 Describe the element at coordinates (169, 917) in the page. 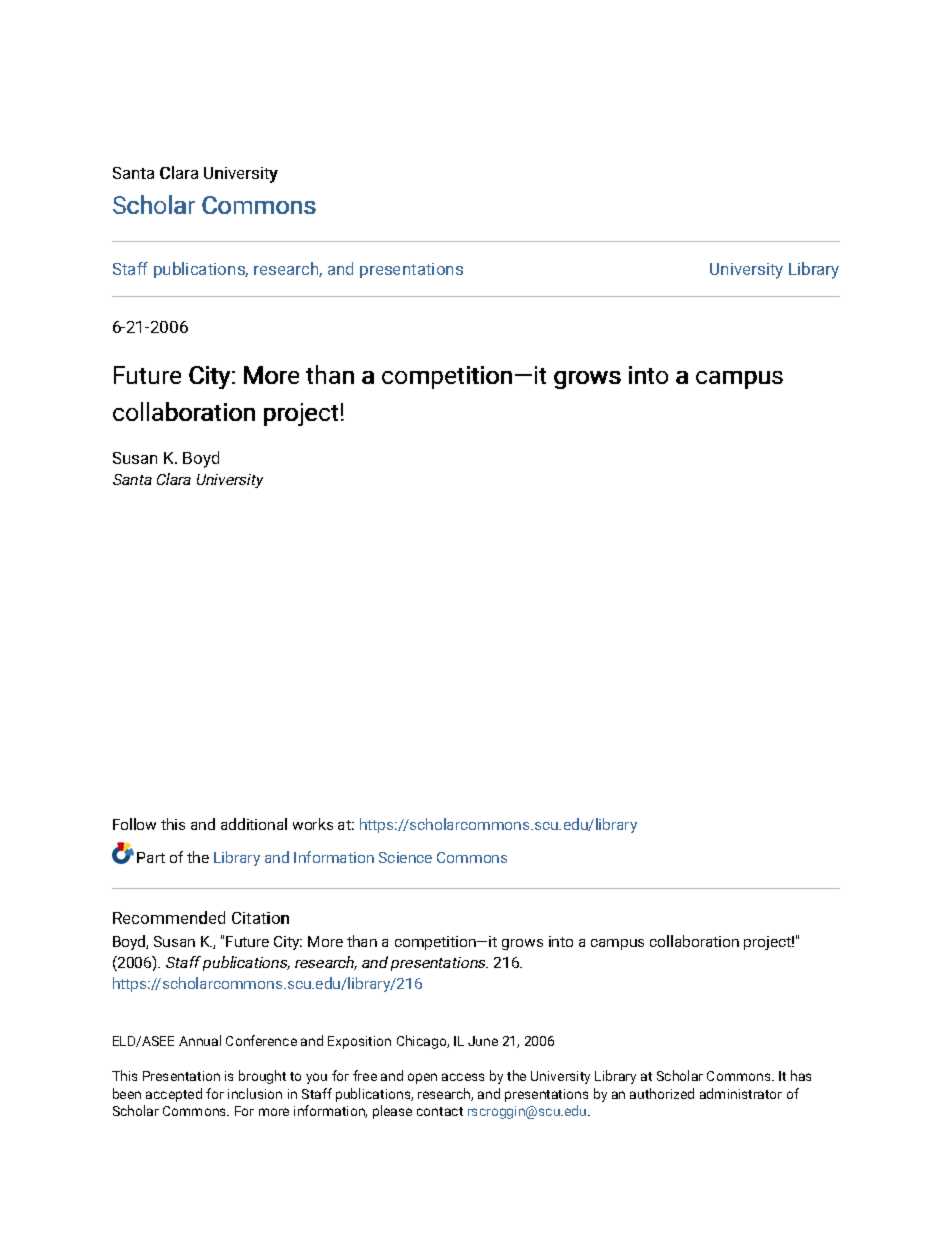

I see `Recommended` at that location.
